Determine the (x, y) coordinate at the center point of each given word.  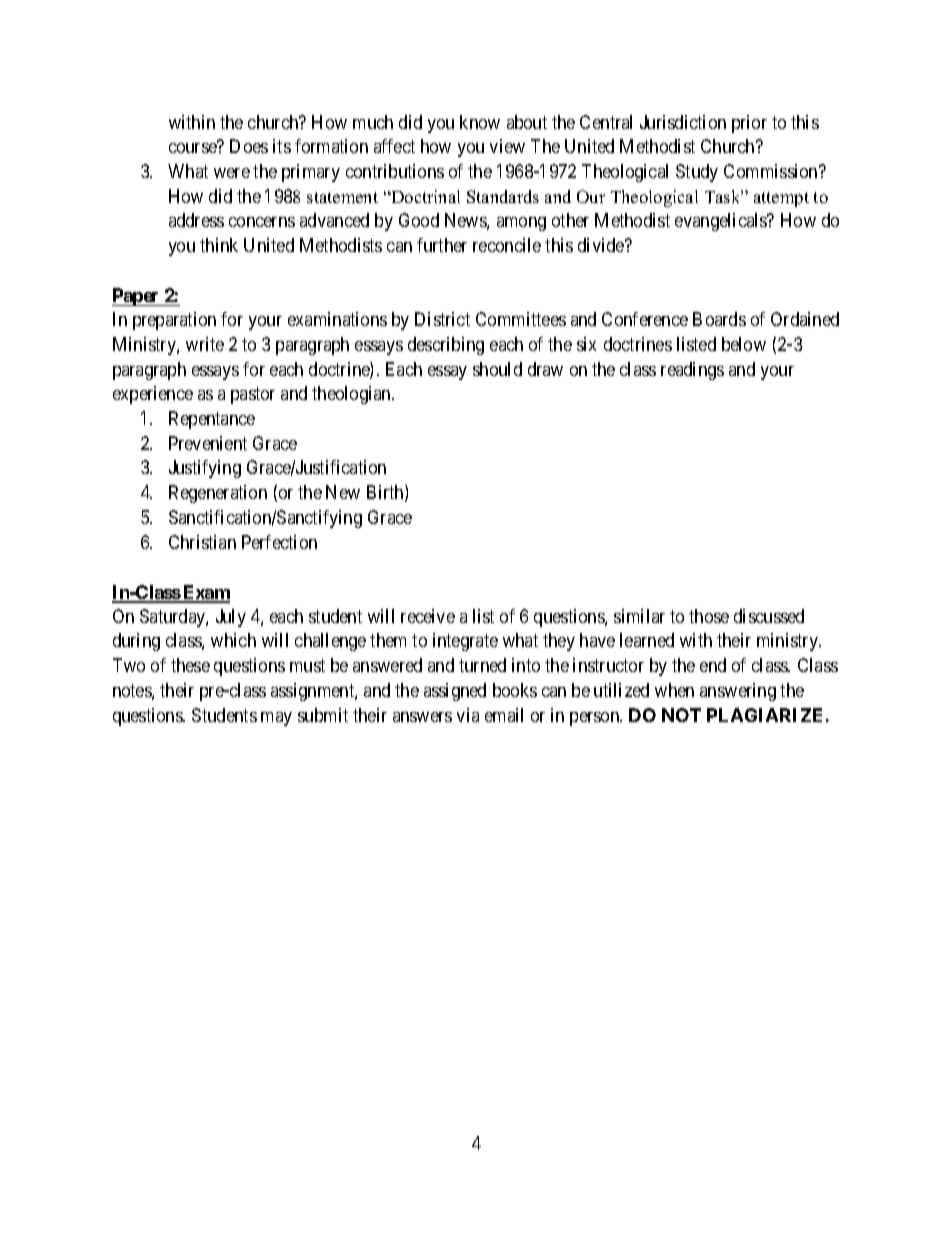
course (193, 148)
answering (738, 692)
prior (749, 124)
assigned (455, 692)
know (480, 122)
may (276, 719)
